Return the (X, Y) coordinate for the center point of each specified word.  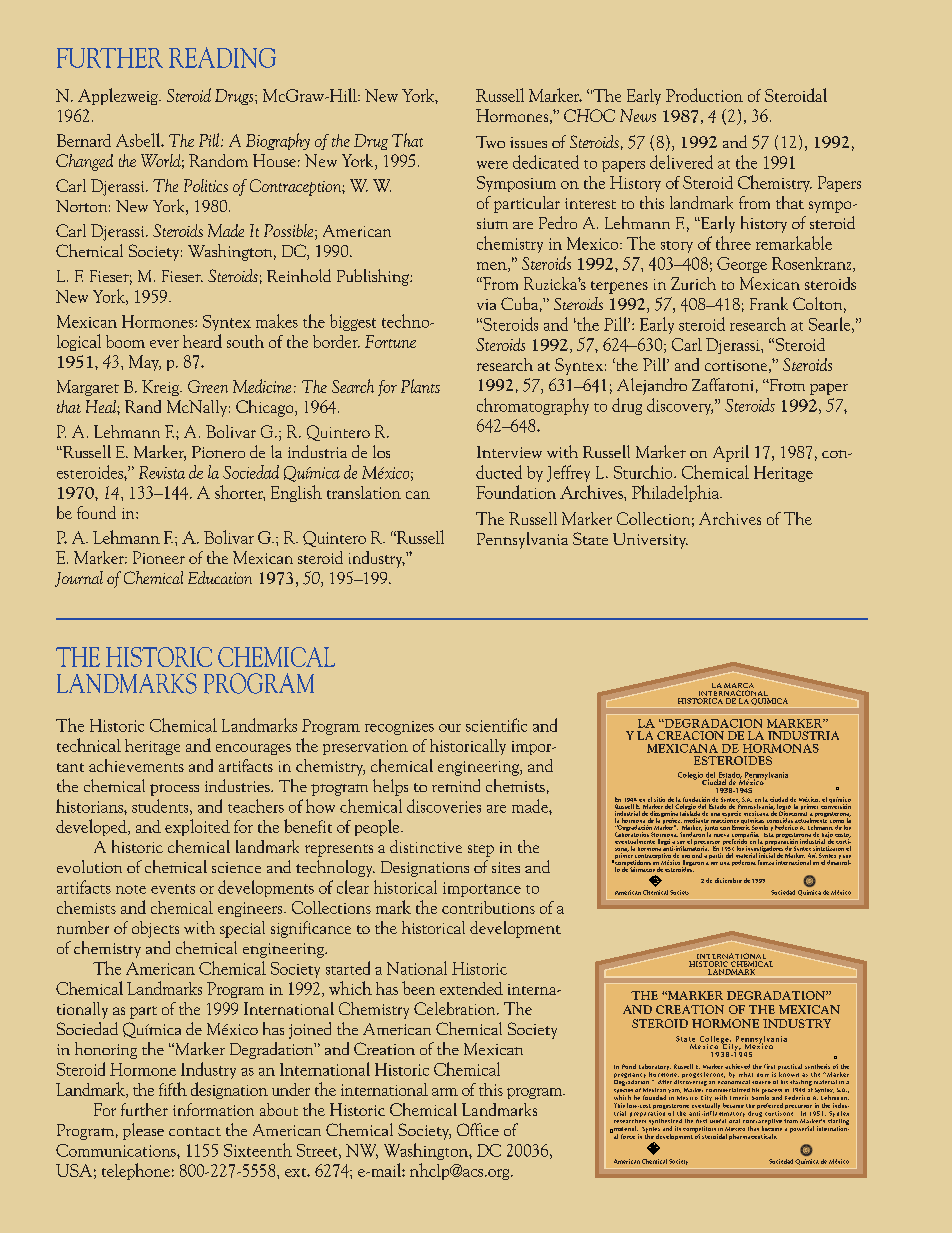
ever (164, 344)
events (173, 889)
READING (222, 57)
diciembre (728, 880)
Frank (769, 303)
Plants (420, 386)
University (650, 541)
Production (704, 95)
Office (478, 1129)
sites (506, 867)
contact (195, 1131)
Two (490, 142)
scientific (496, 725)
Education (220, 577)
